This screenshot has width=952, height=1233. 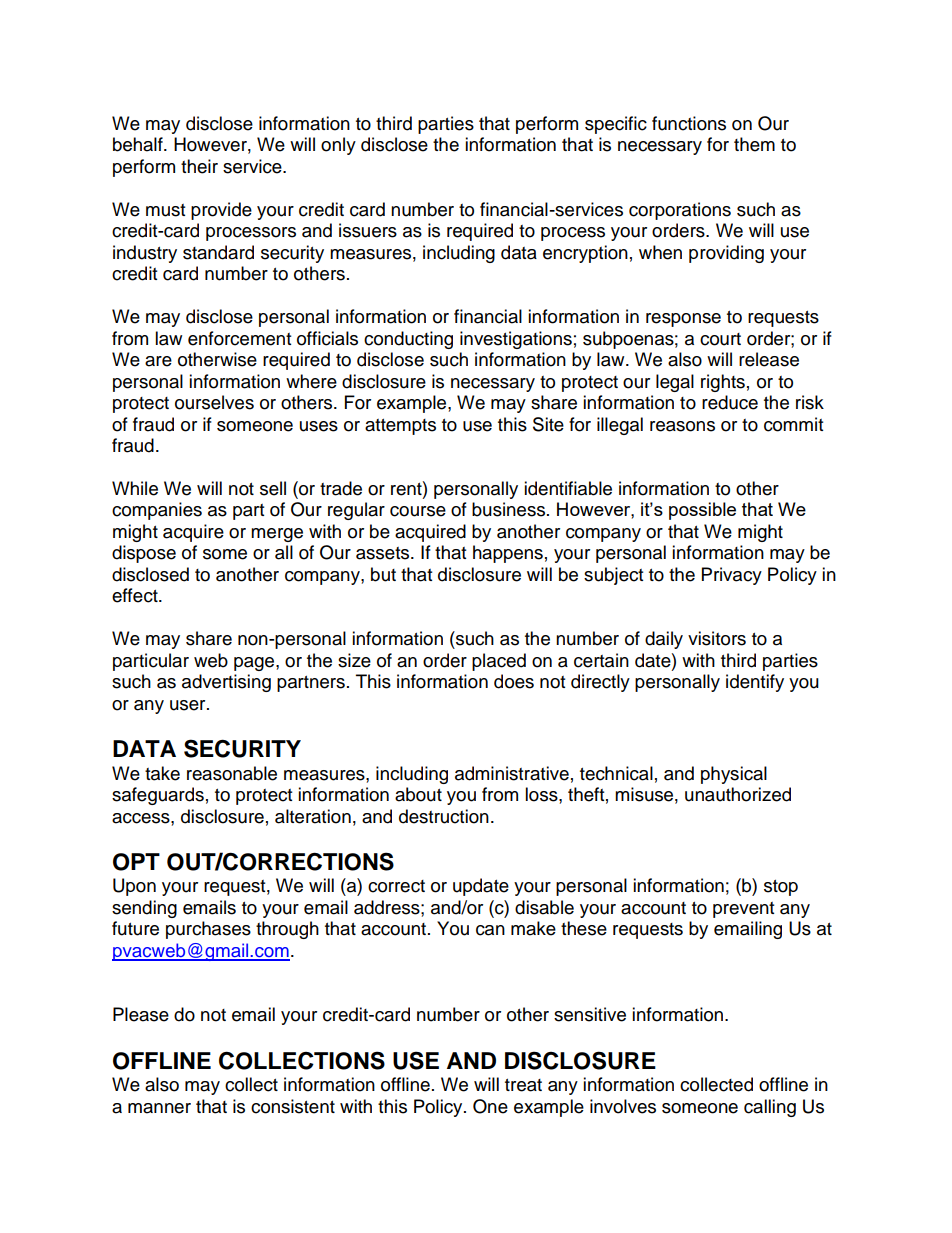 What do you see at coordinates (232, 773) in the screenshot?
I see `reasonable` at bounding box center [232, 773].
